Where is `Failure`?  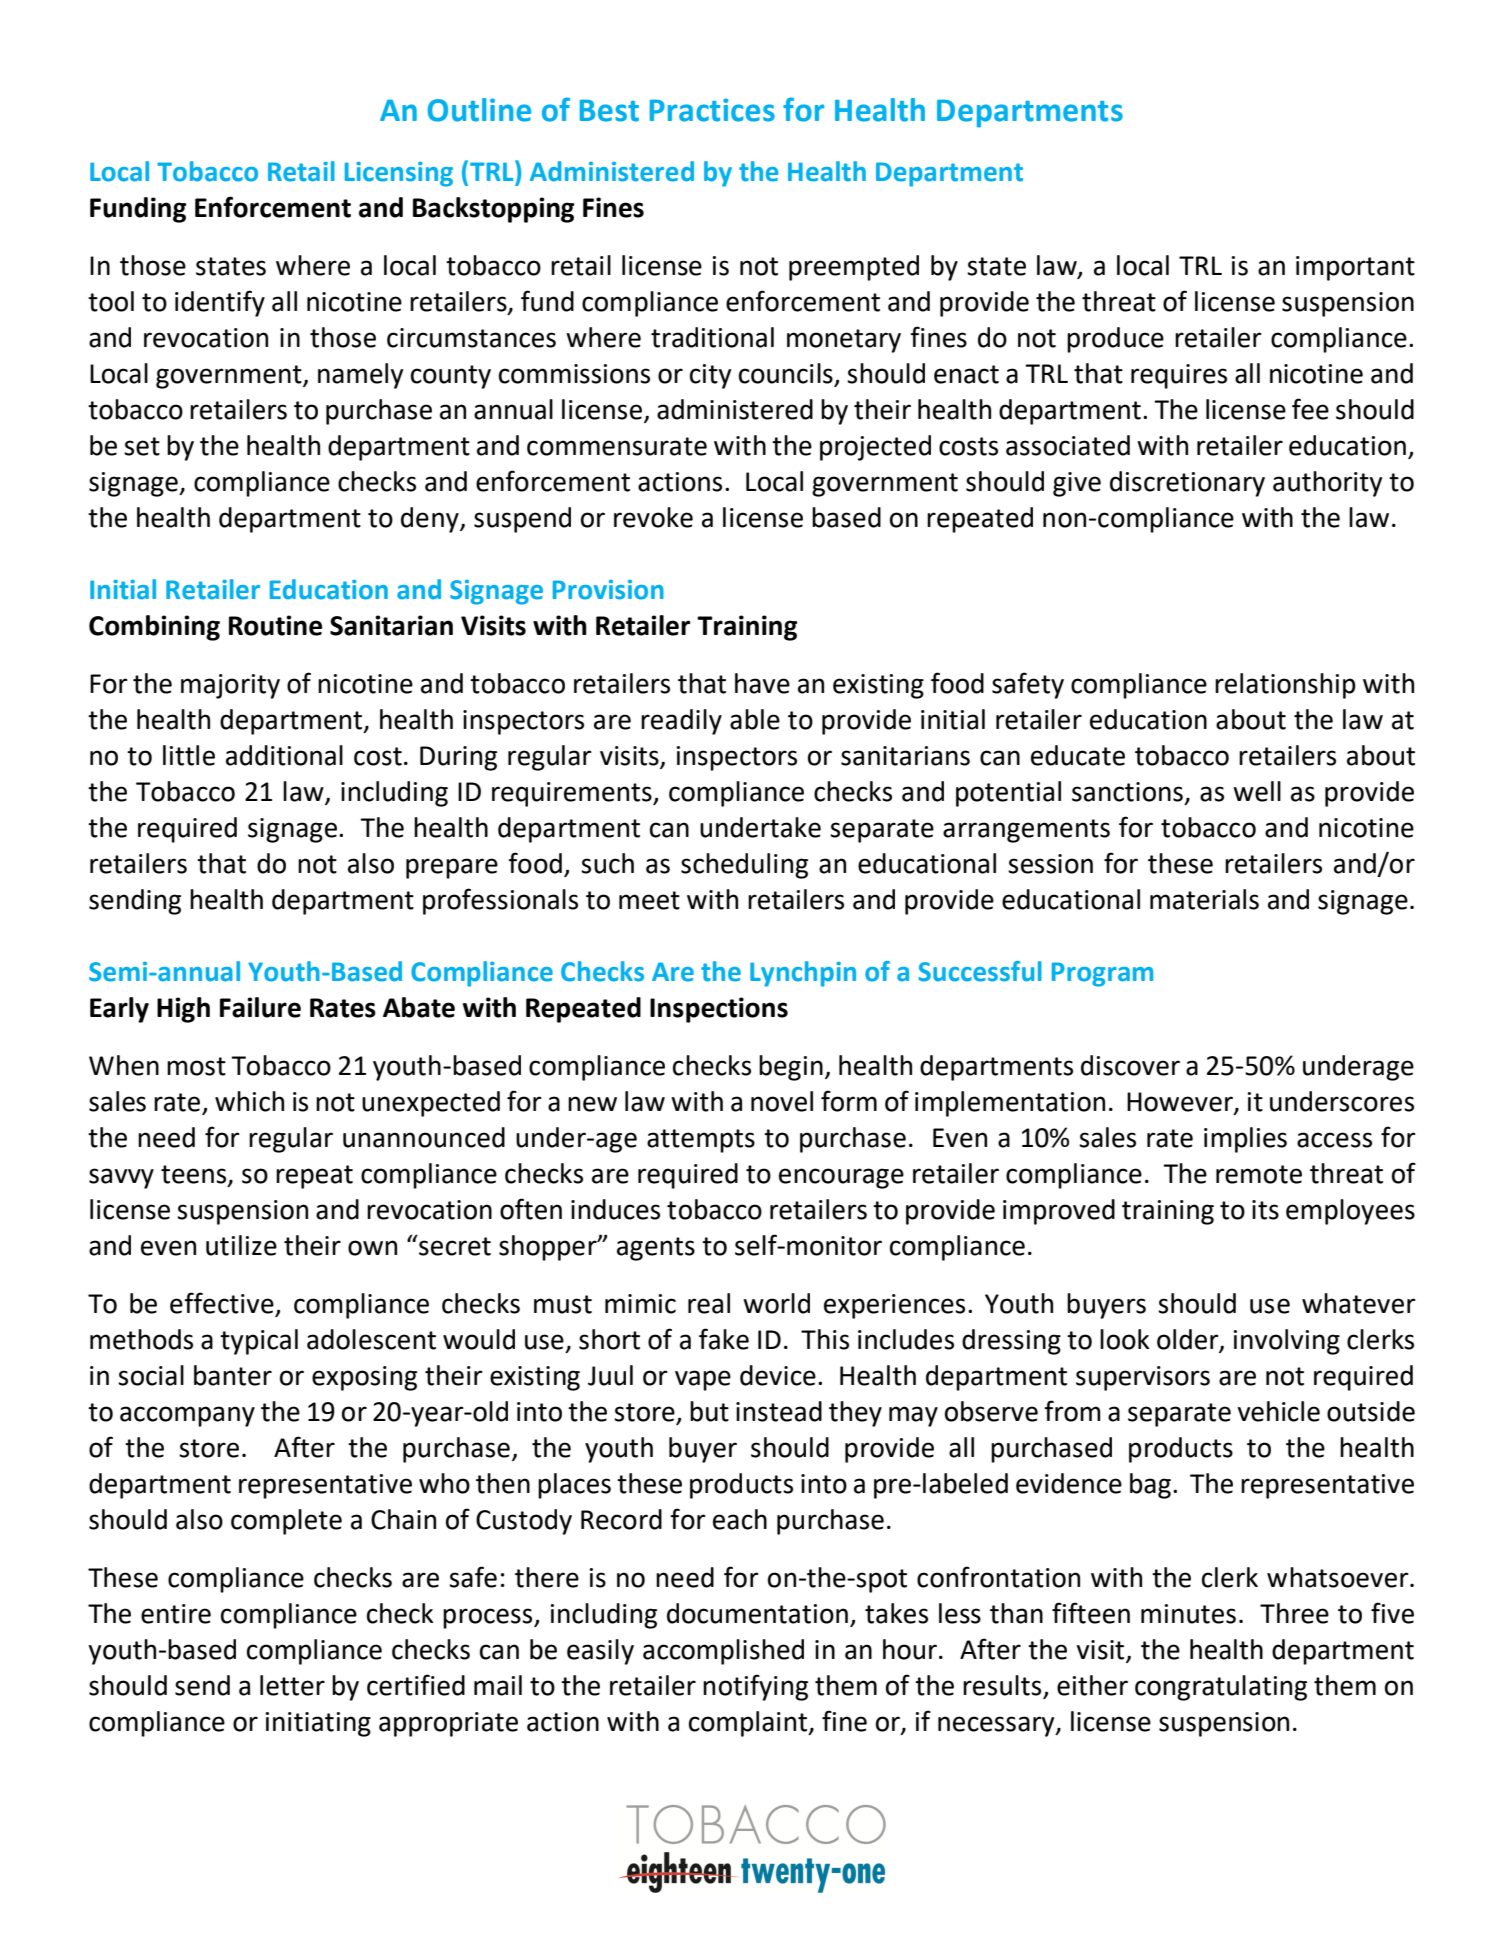
Failure is located at coordinates (260, 1007).
